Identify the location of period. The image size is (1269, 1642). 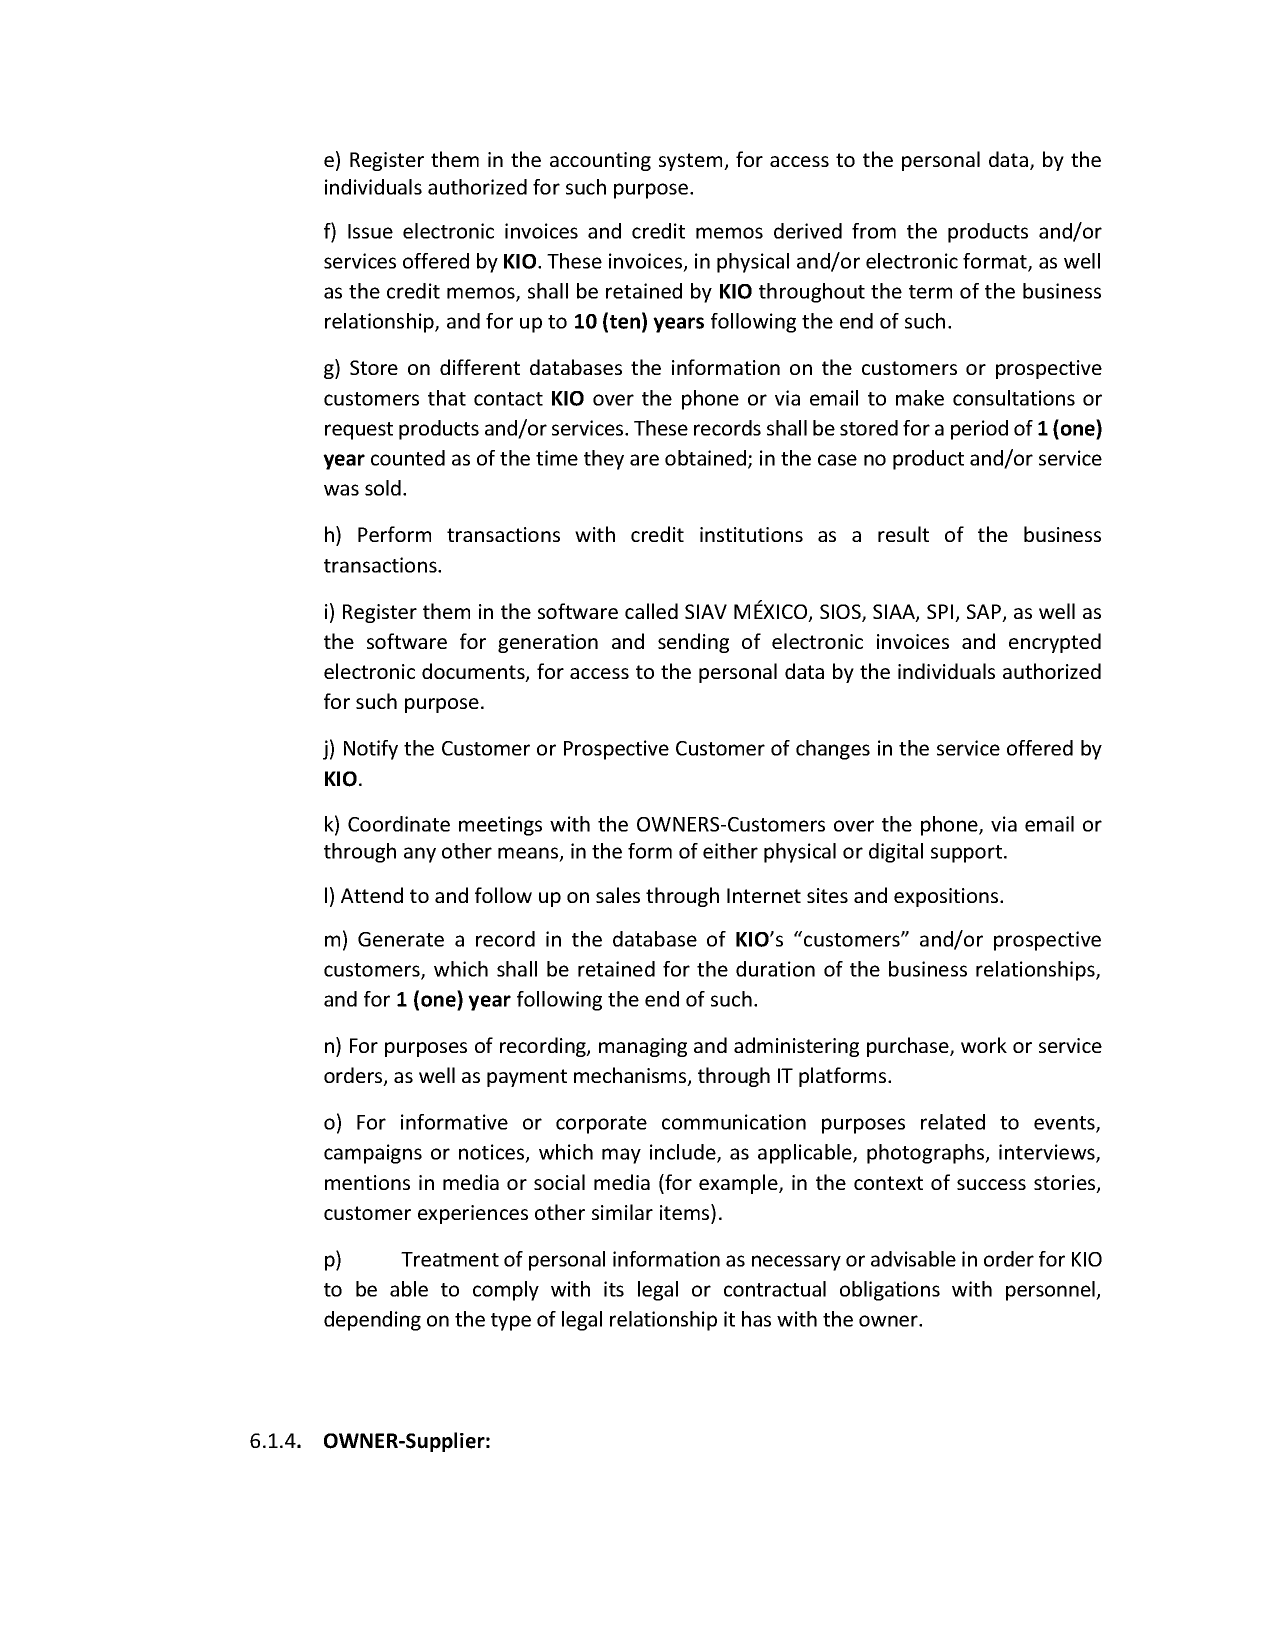
(979, 430).
